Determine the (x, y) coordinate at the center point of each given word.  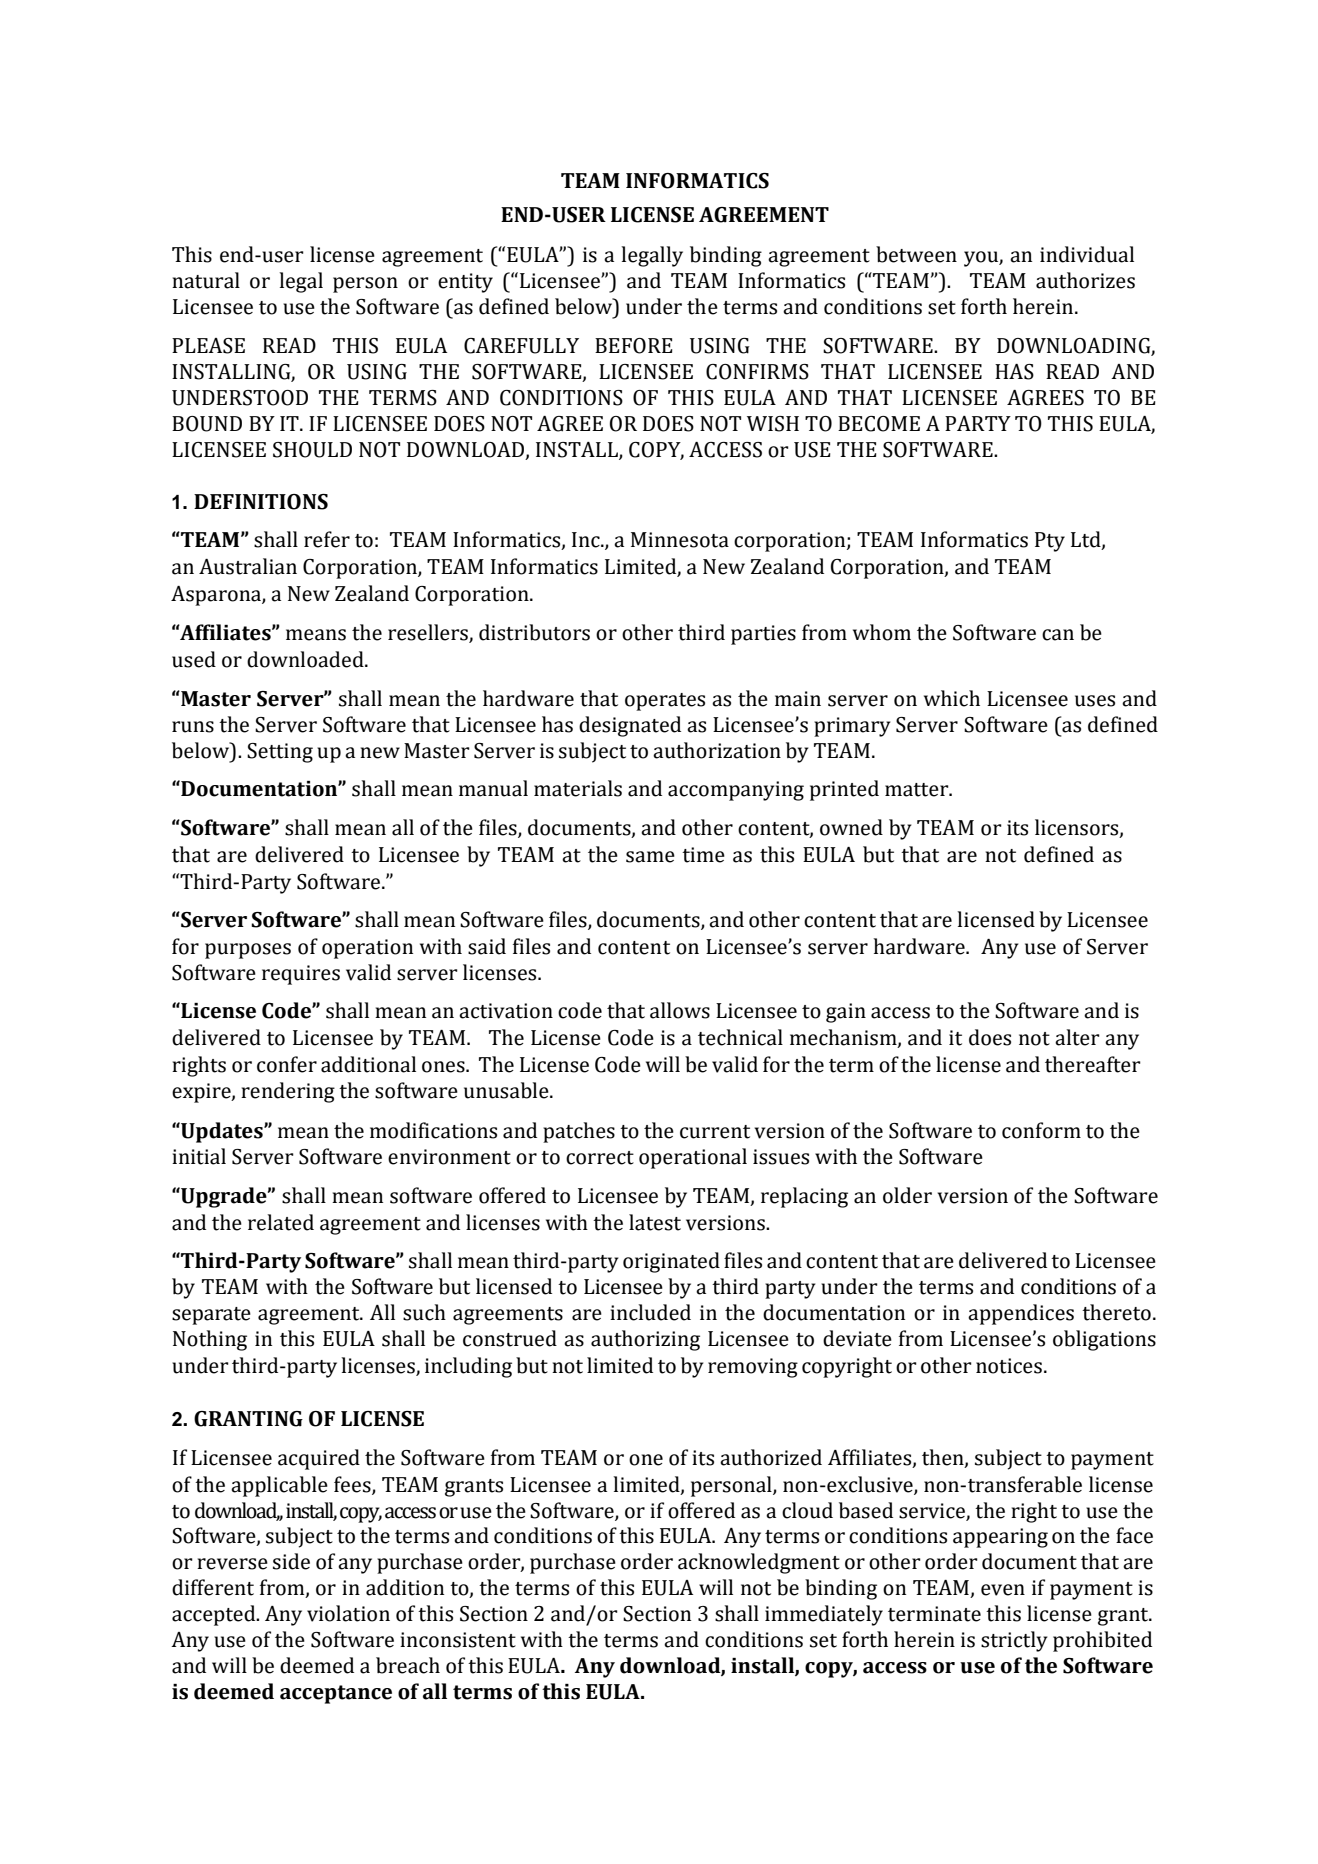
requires (301, 975)
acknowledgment (759, 1563)
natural (206, 280)
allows (680, 1010)
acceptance (336, 1694)
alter (1077, 1037)
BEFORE (633, 346)
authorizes (1085, 280)
